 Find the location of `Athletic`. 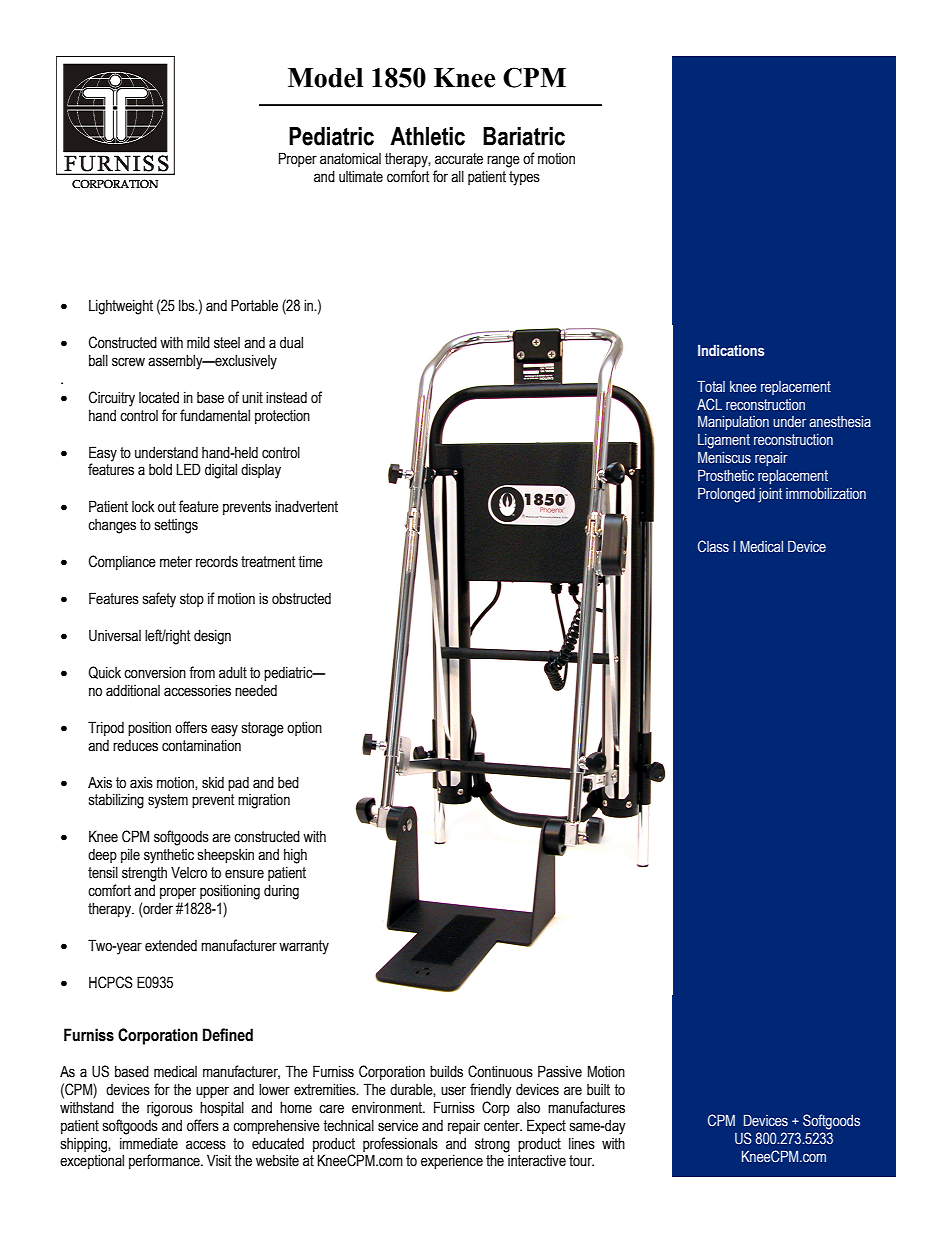

Athletic is located at coordinates (427, 136).
